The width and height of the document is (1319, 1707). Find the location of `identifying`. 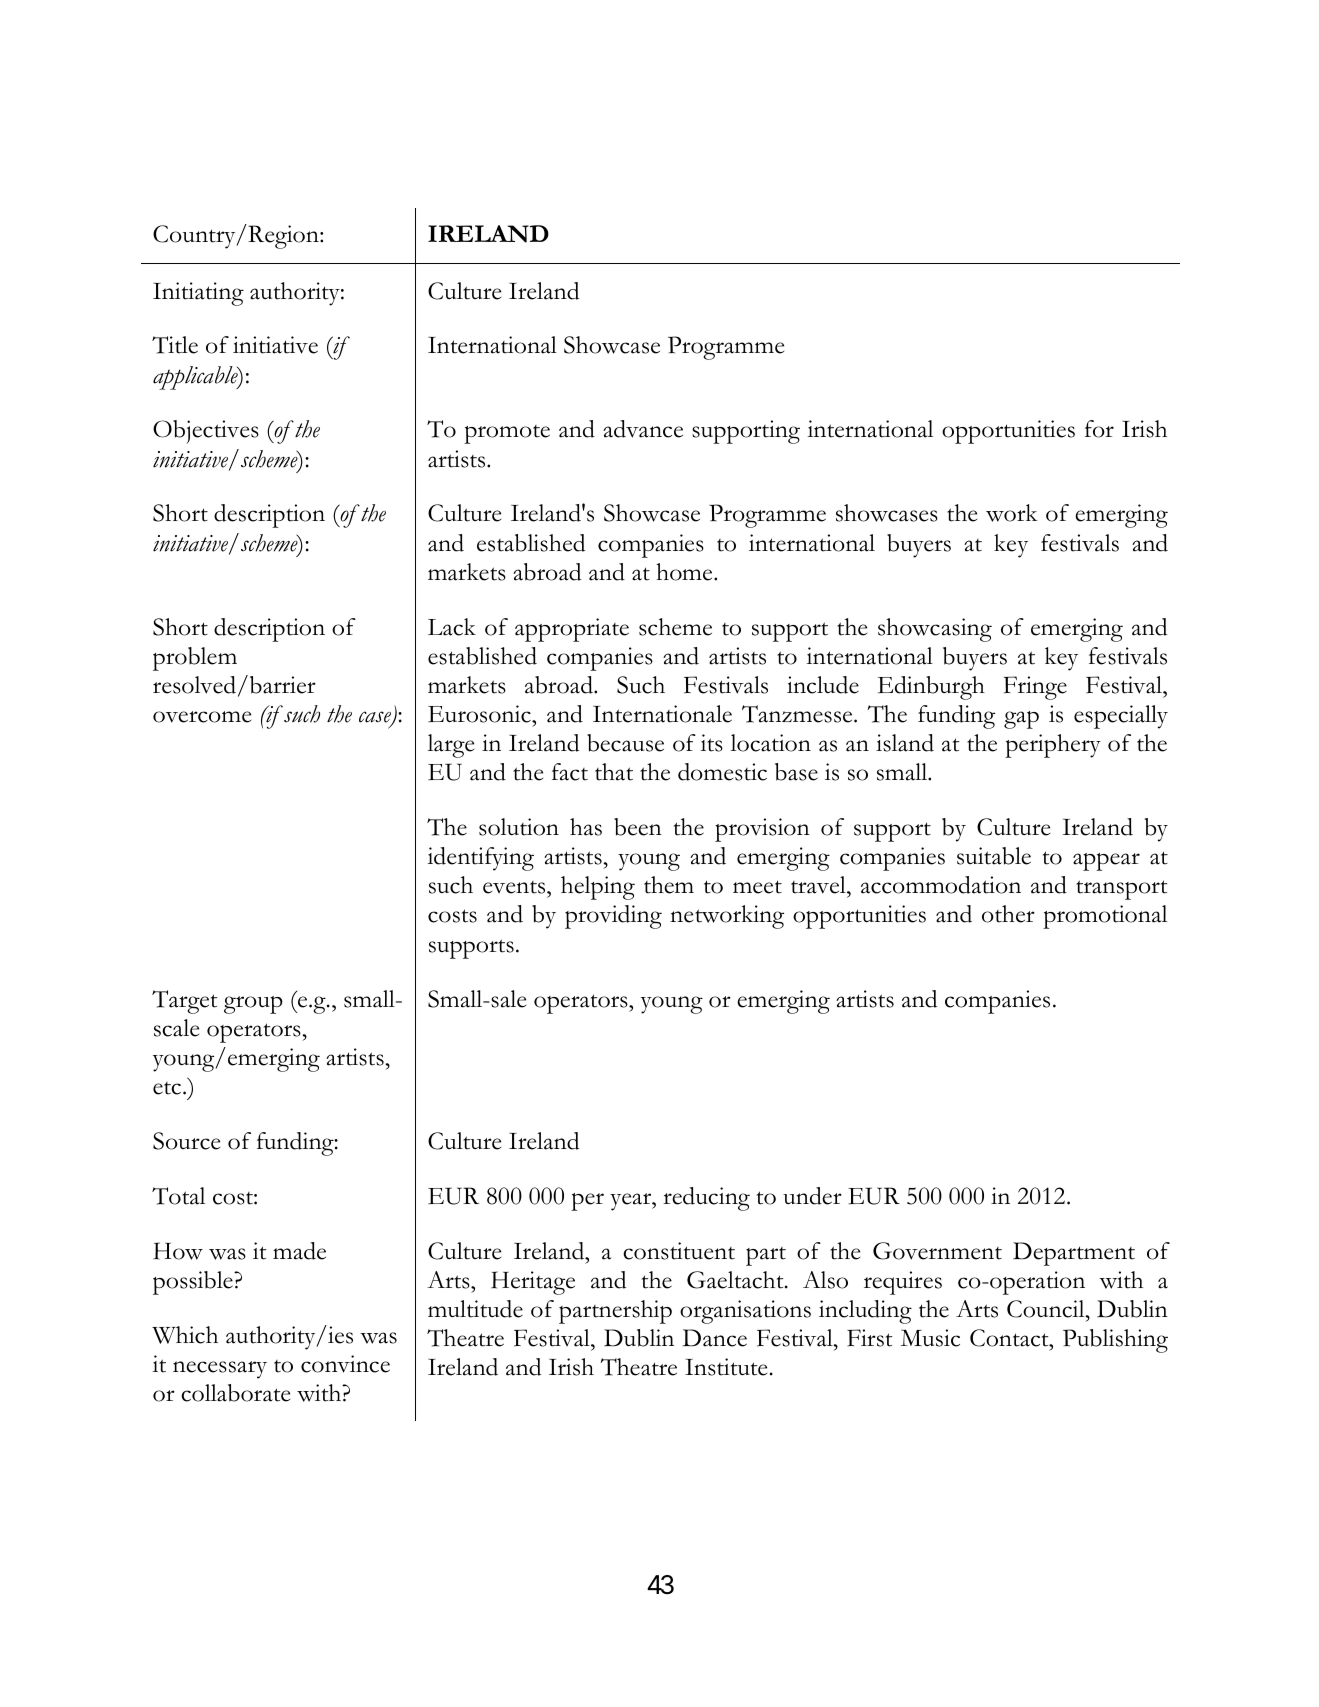

identifying is located at coordinates (481, 859).
